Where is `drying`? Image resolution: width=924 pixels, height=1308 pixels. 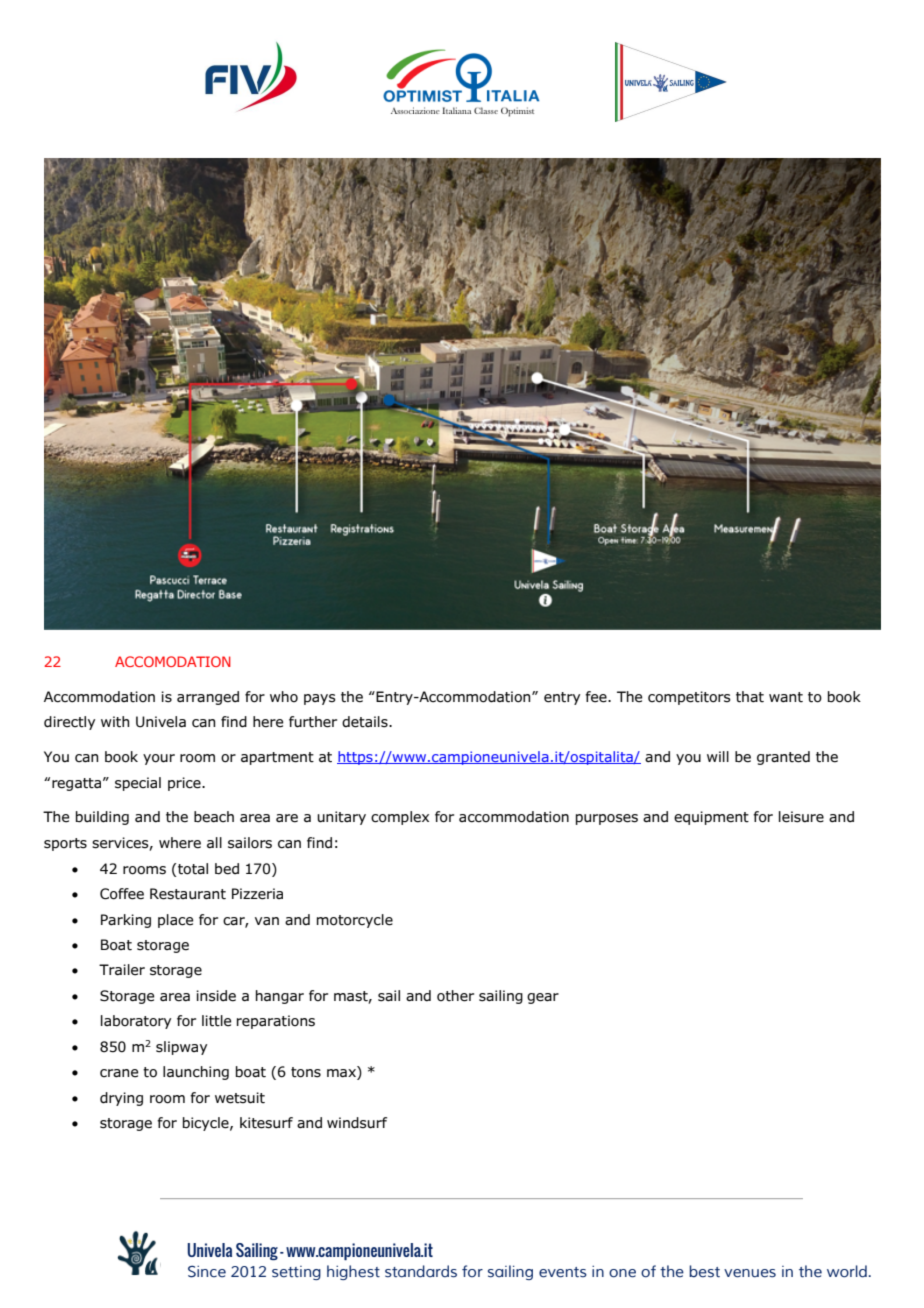 drying is located at coordinates (121, 1099).
